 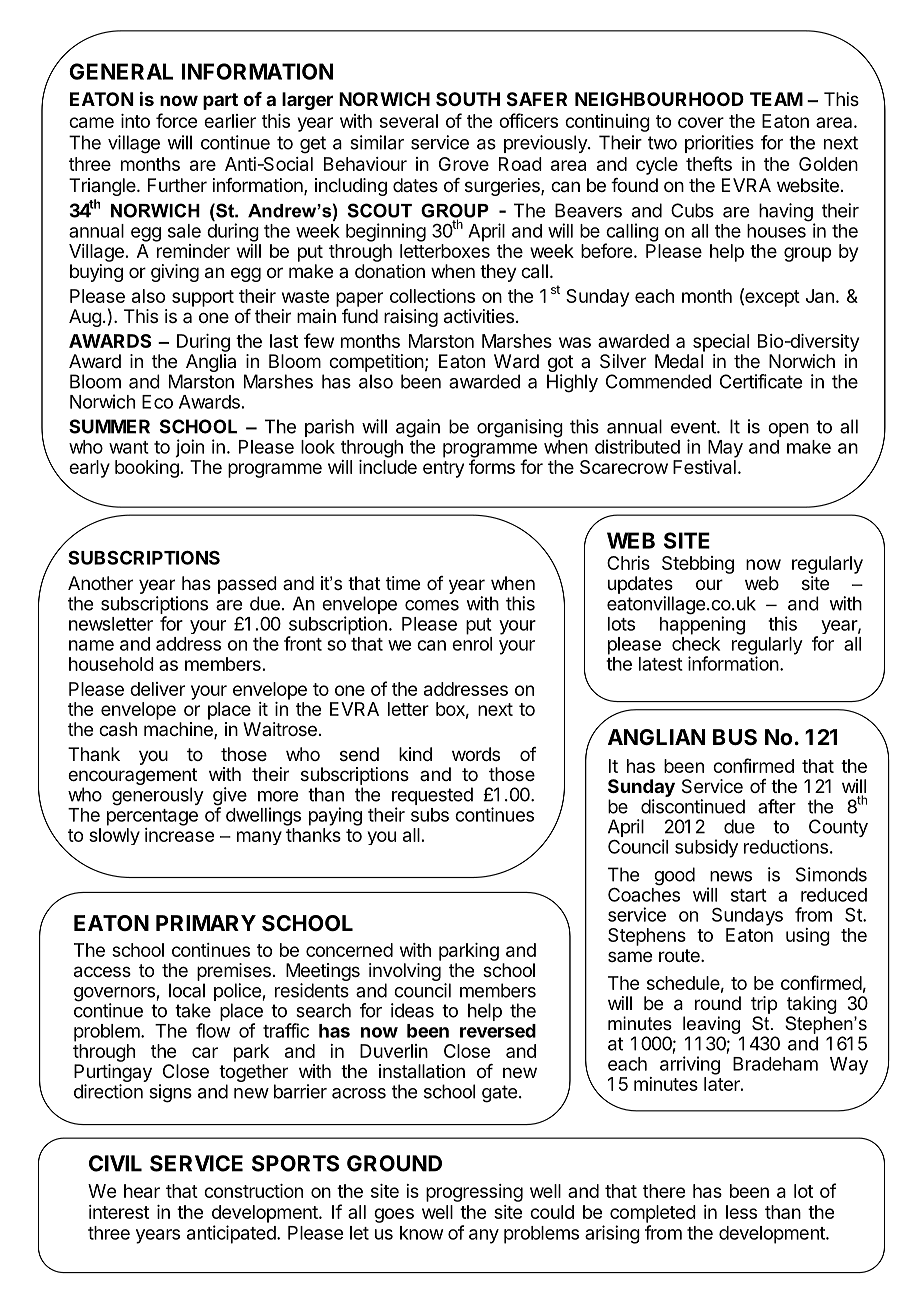 I want to click on hear, so click(x=142, y=1191).
